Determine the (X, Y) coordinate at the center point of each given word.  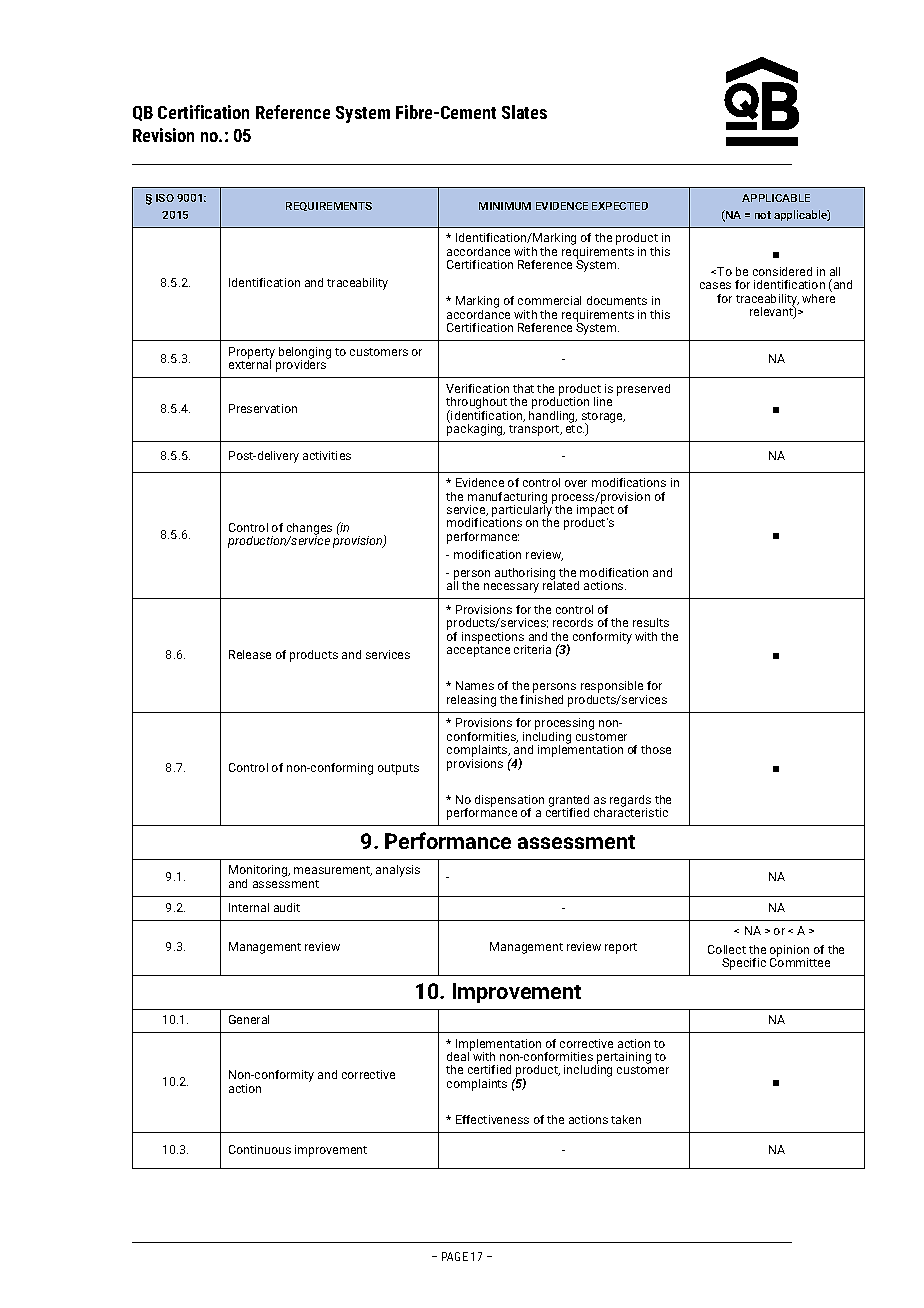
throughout (477, 404)
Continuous (260, 1149)
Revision (163, 135)
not (763, 215)
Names (475, 685)
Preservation (263, 408)
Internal (249, 907)
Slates (524, 112)
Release (250, 654)
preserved (643, 390)
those (656, 749)
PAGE (455, 1256)
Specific (744, 964)
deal (459, 1055)
